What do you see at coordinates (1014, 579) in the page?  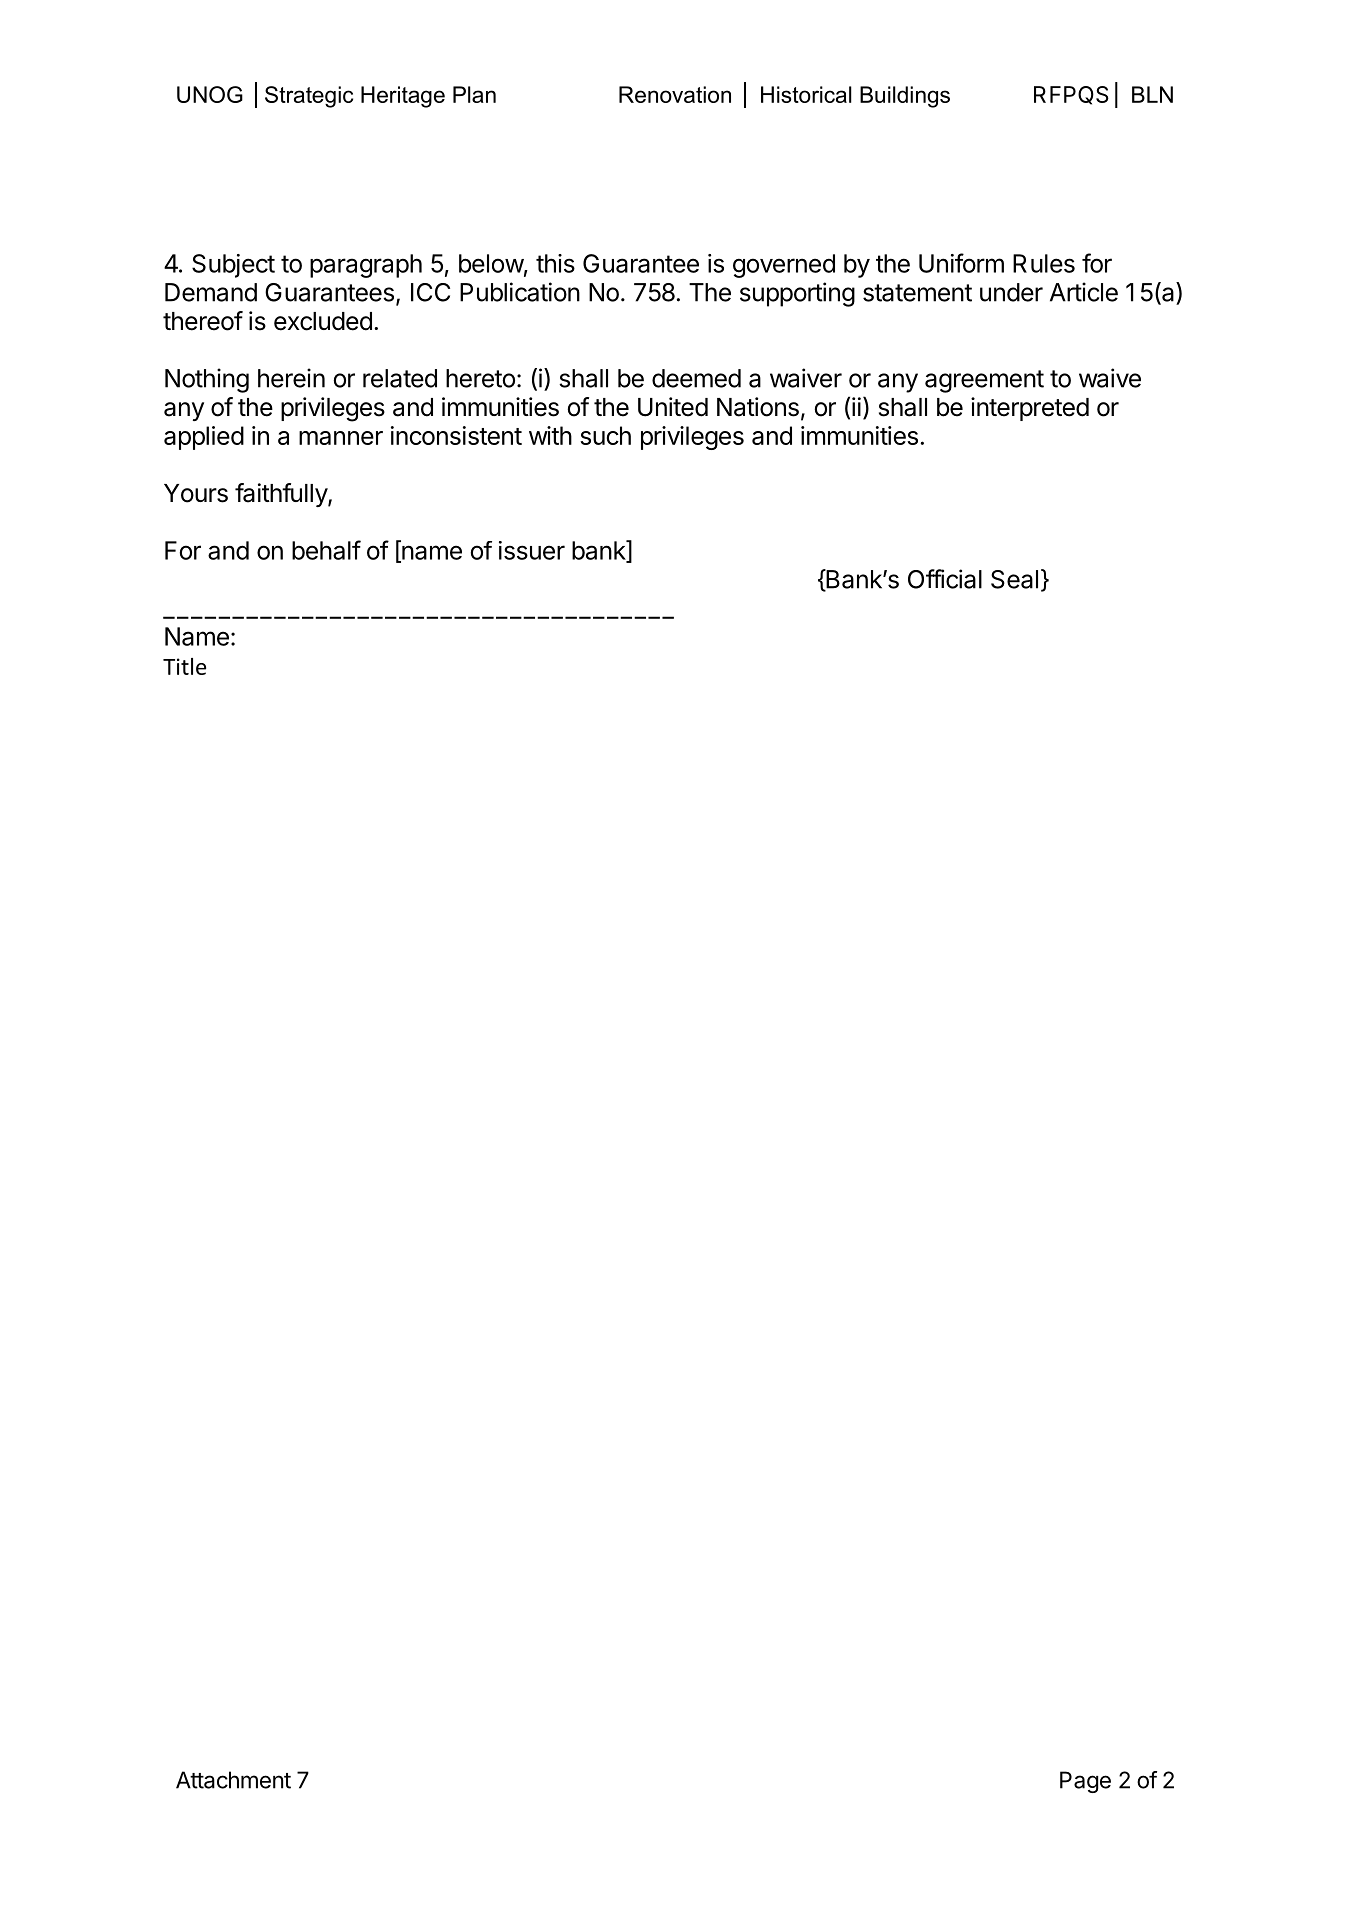 I see `Seal` at bounding box center [1014, 579].
